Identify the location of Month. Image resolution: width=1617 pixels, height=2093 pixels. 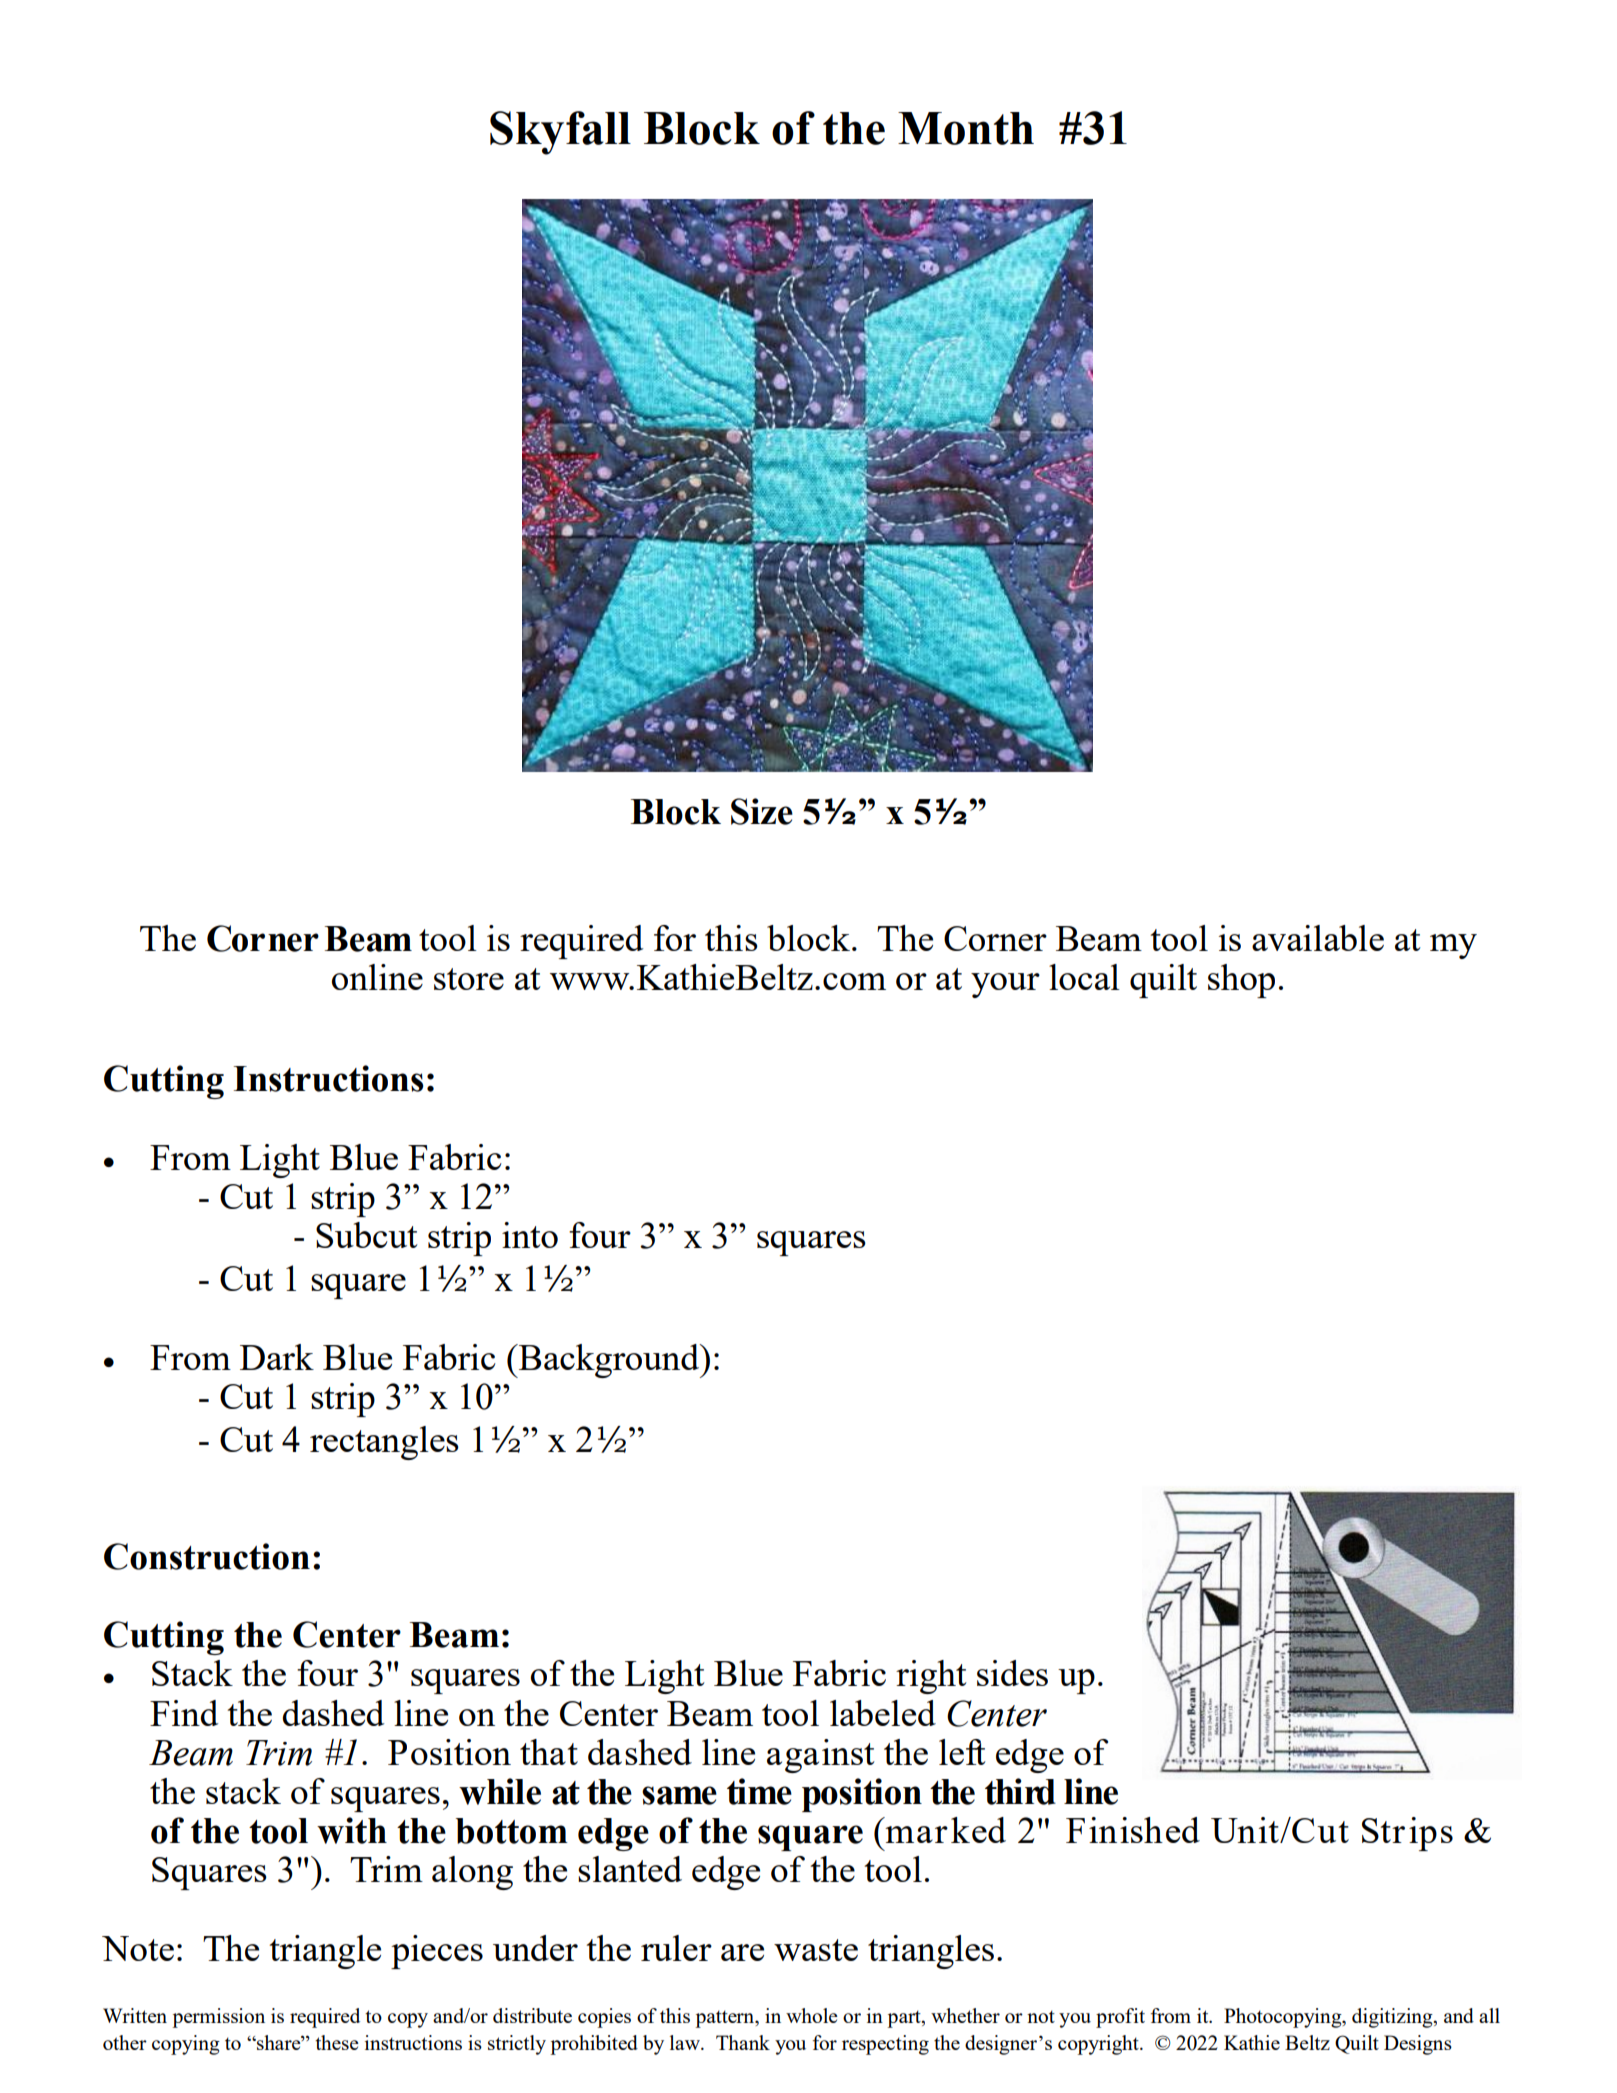
(966, 128).
